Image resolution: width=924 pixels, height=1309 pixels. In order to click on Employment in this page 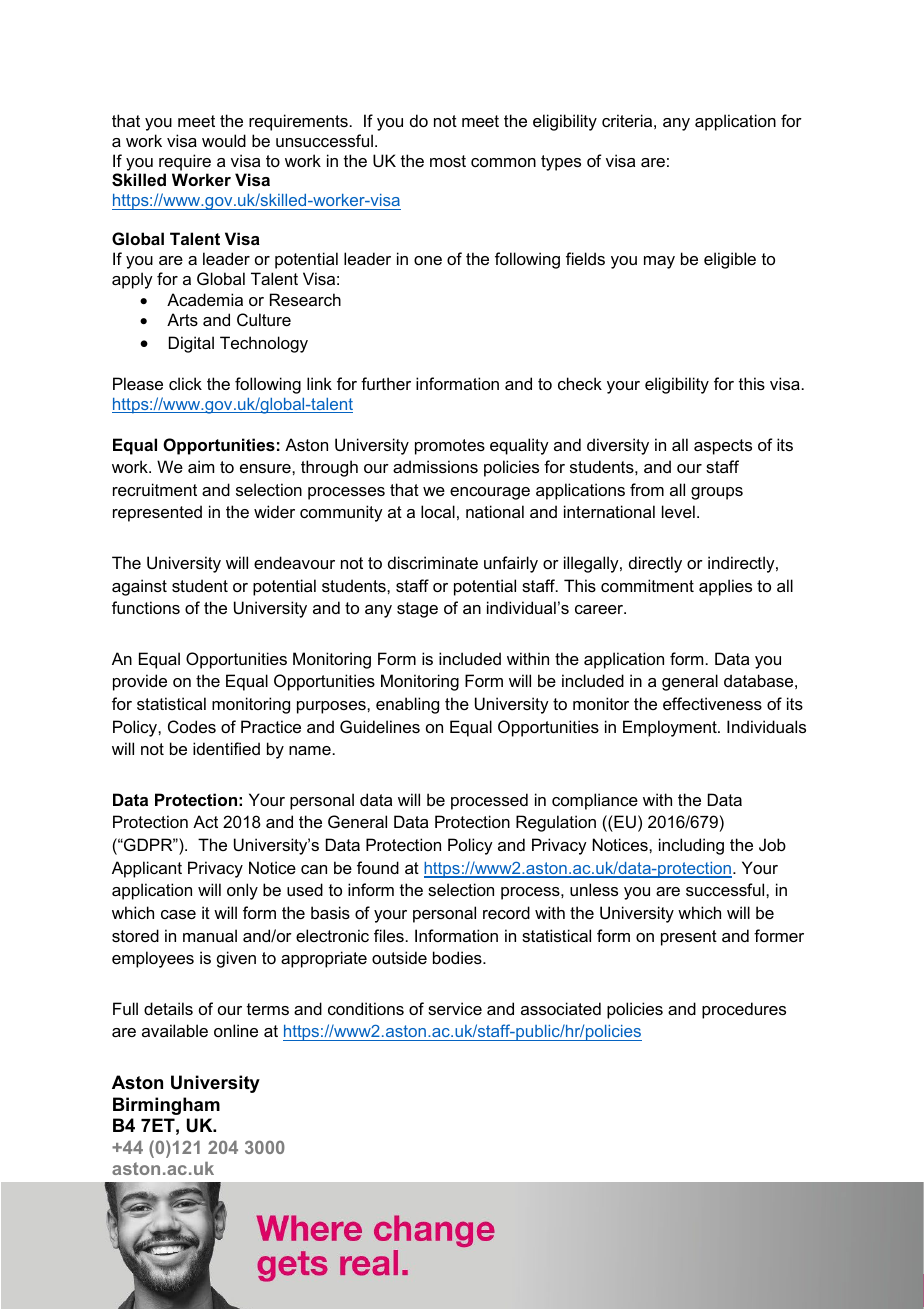, I will do `click(671, 728)`.
